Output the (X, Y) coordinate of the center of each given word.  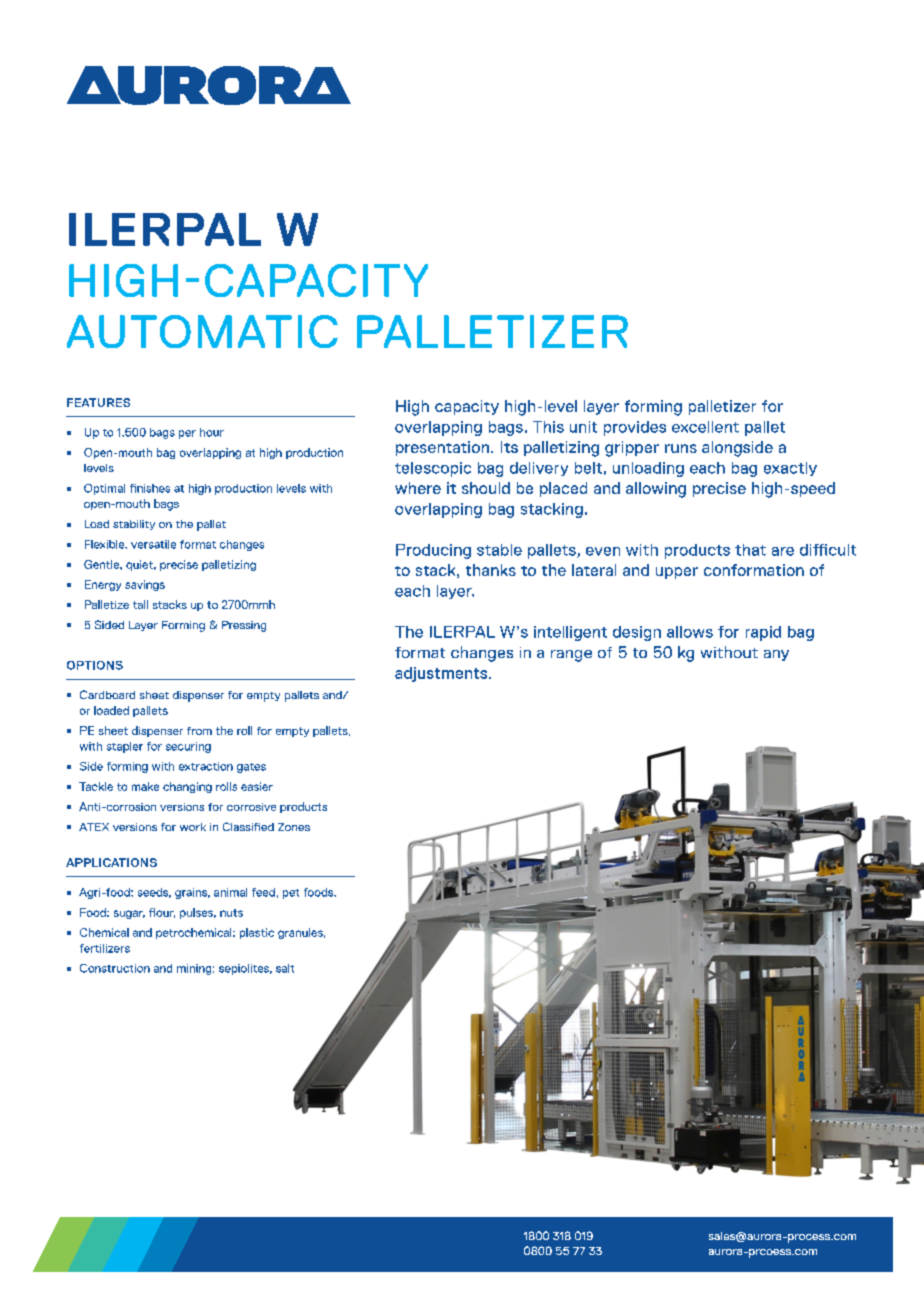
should (486, 488)
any (776, 655)
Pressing (244, 626)
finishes (150, 488)
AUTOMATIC (202, 331)
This (548, 427)
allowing (656, 490)
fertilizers (105, 948)
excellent (705, 427)
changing (187, 787)
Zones (294, 827)
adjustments (441, 674)
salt (285, 968)
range (571, 656)
